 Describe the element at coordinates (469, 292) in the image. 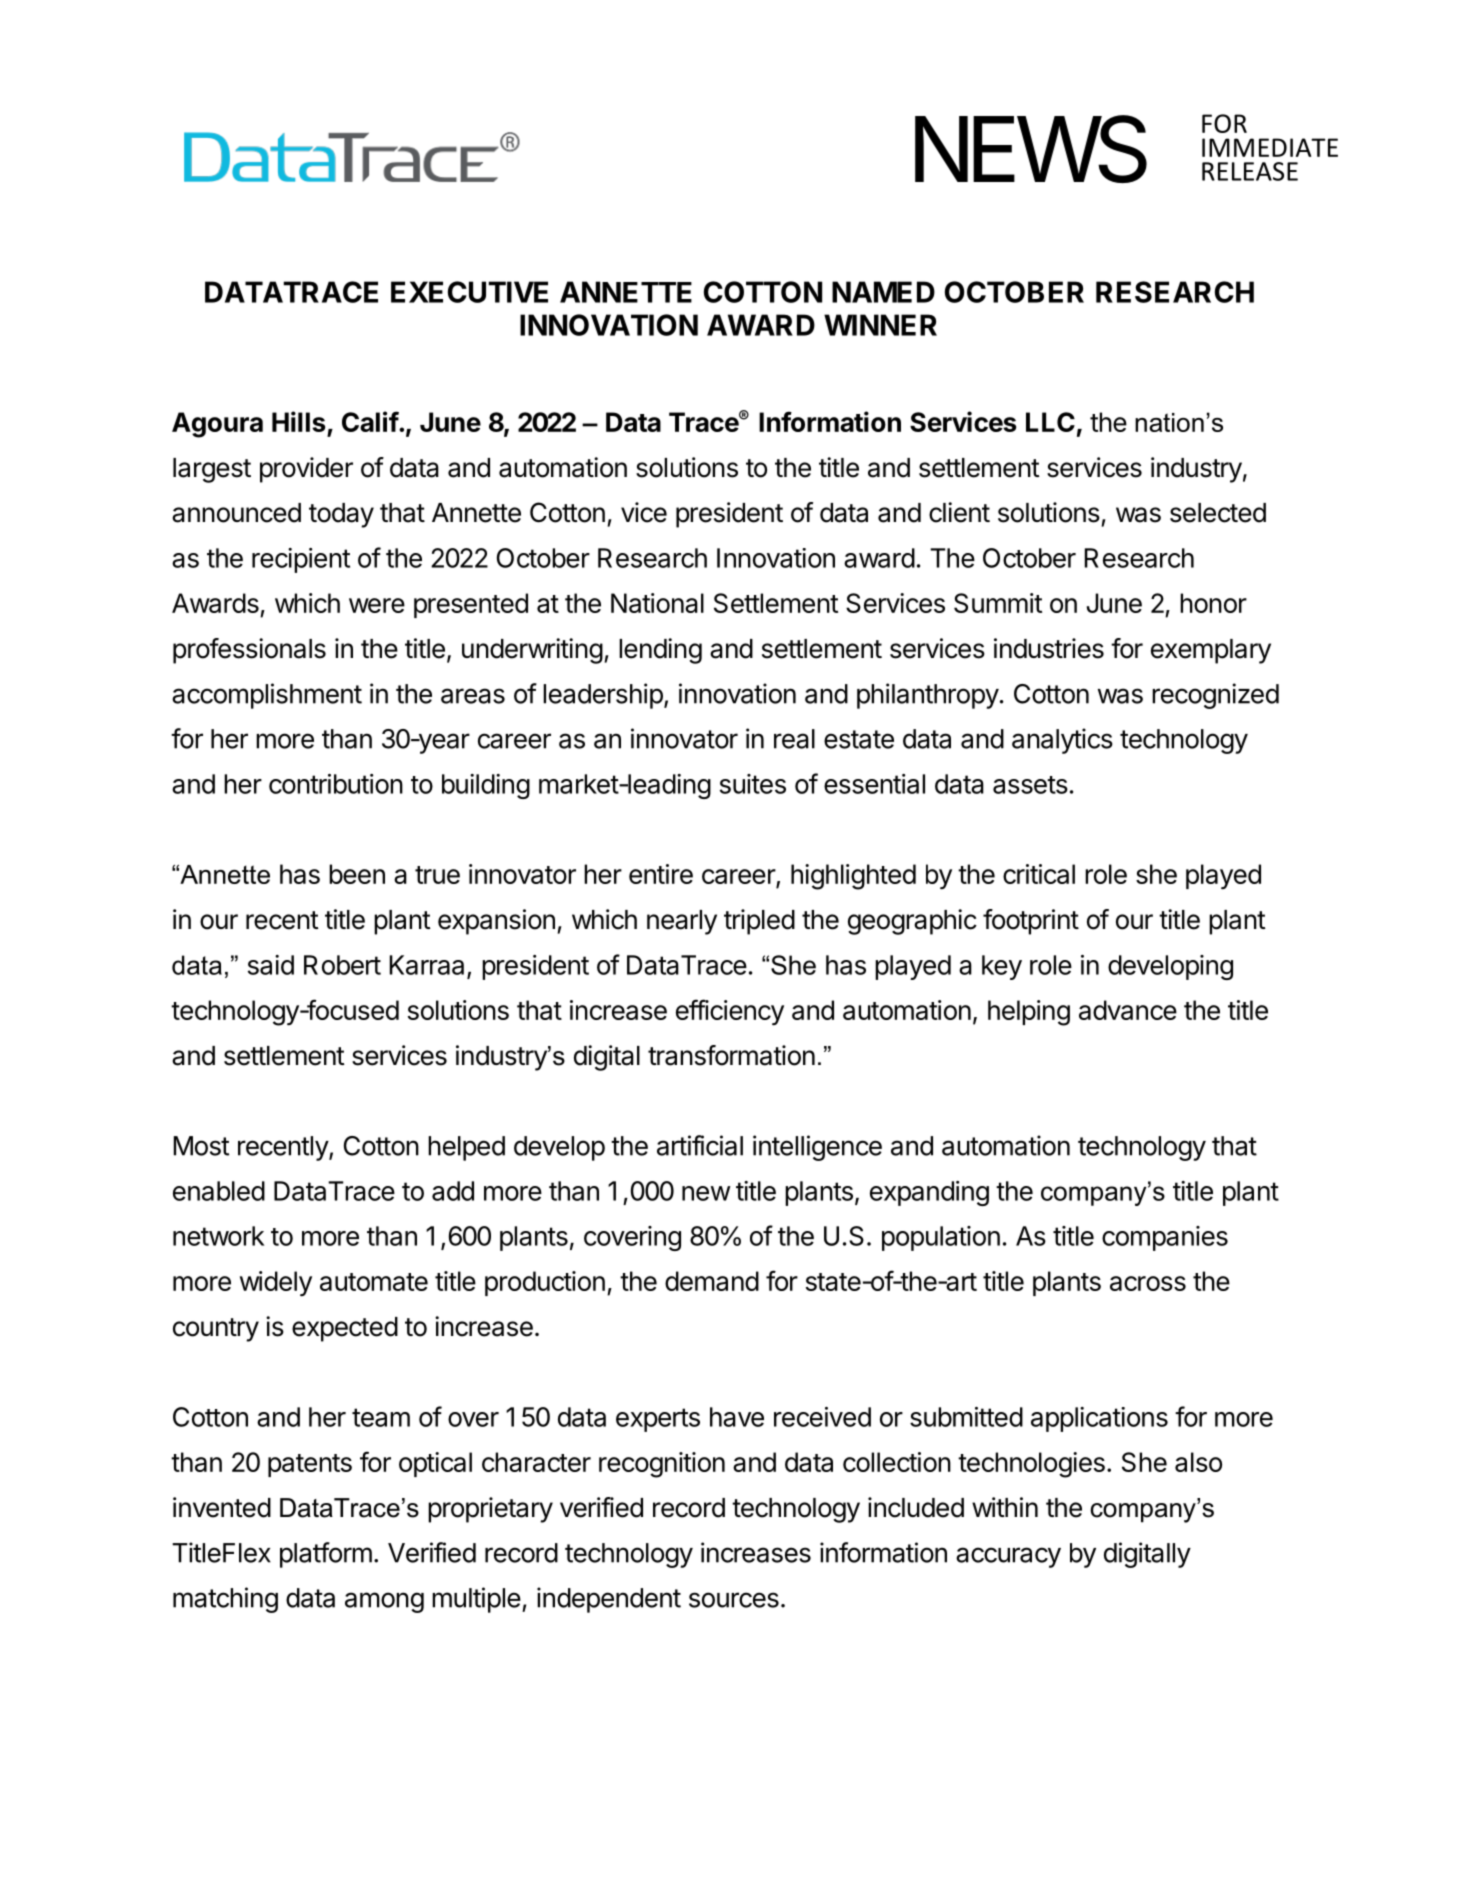

I see `EXECUTIVE` at that location.
